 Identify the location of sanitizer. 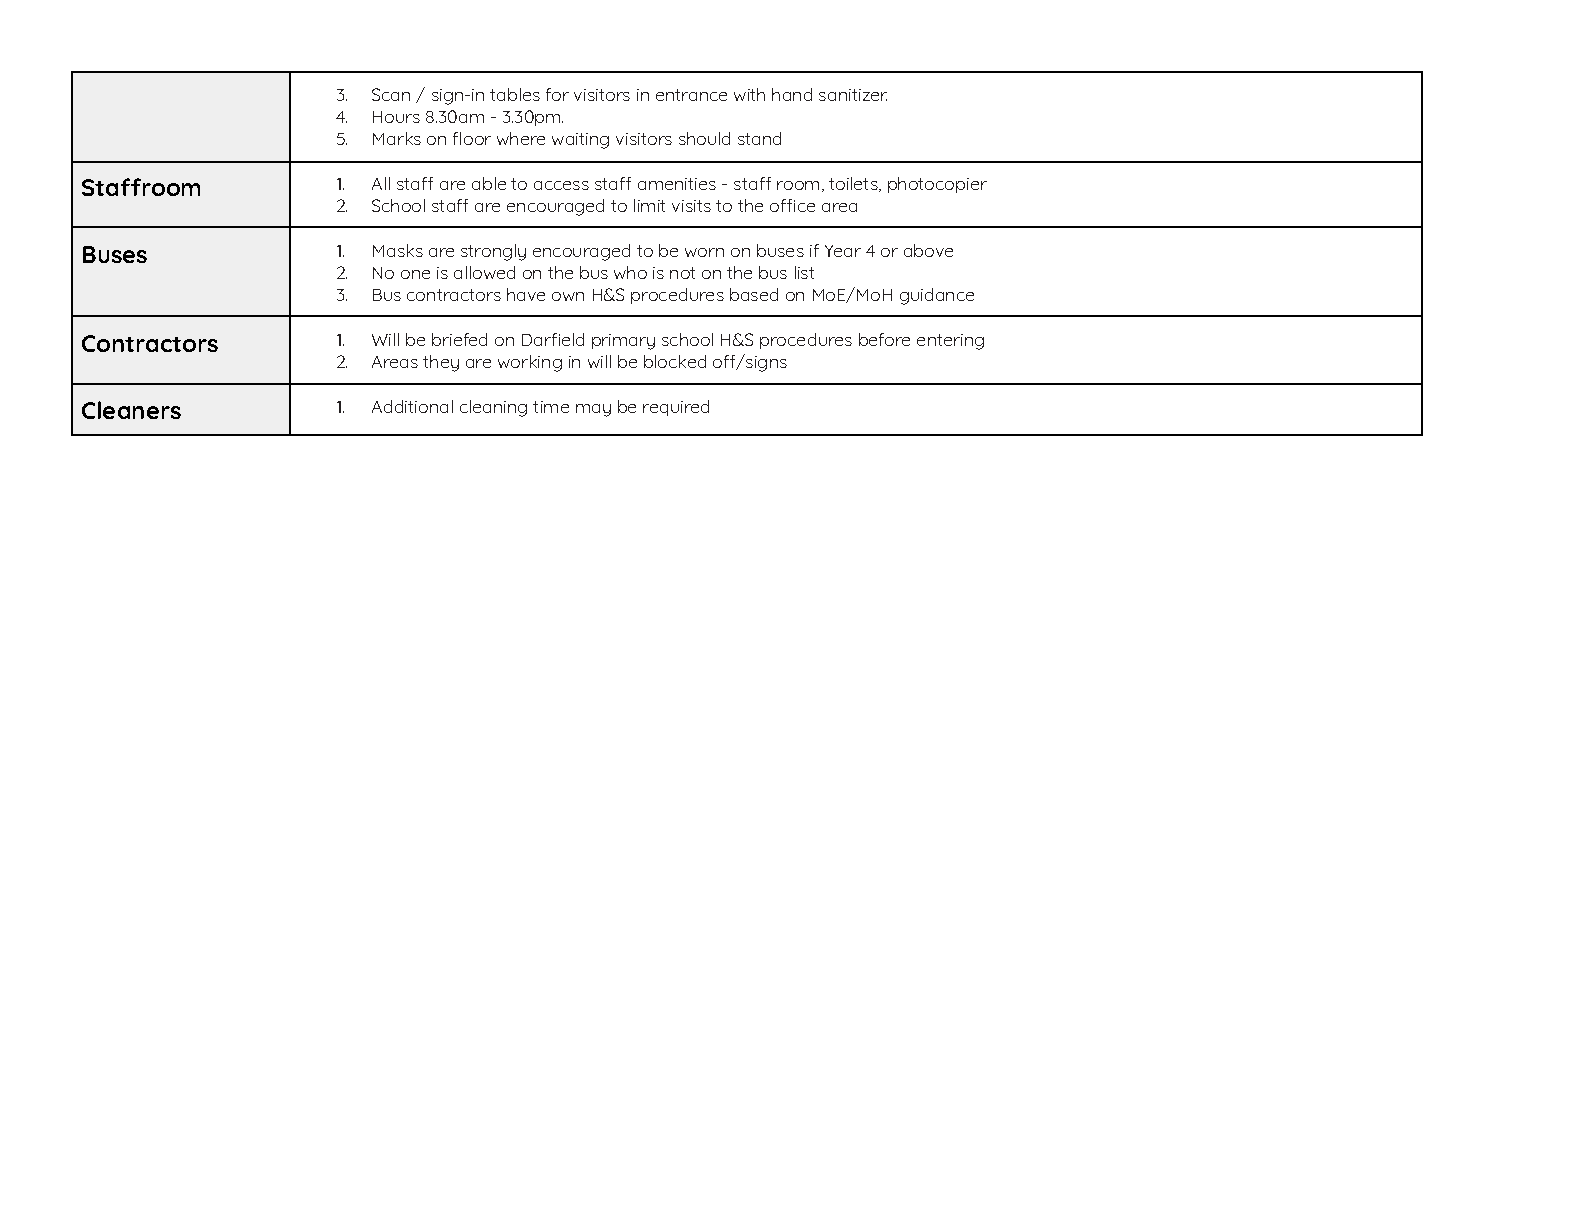
(853, 95).
